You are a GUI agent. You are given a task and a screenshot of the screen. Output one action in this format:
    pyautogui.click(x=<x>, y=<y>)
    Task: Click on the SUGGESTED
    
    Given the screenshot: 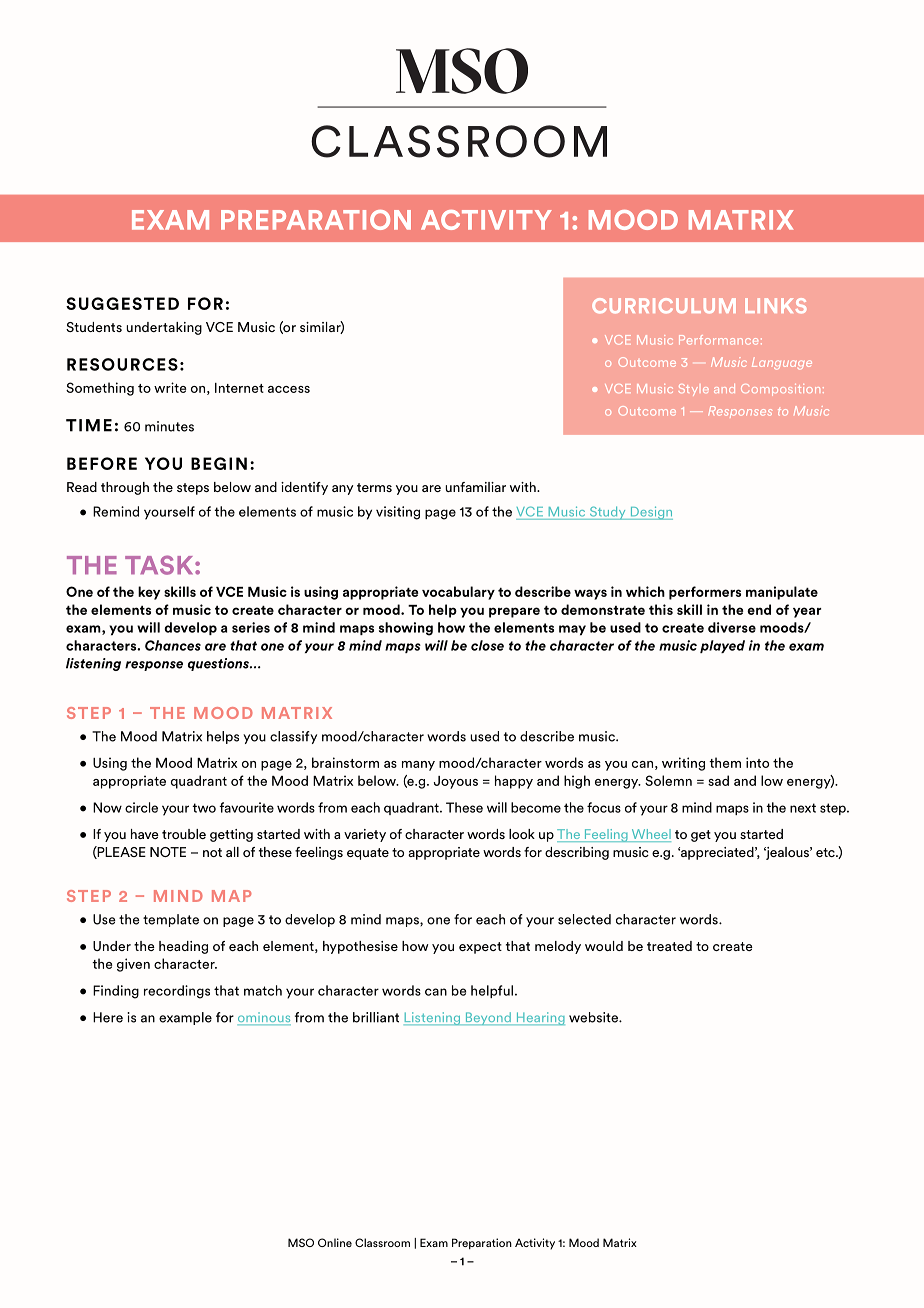 What is the action you would take?
    pyautogui.click(x=122, y=303)
